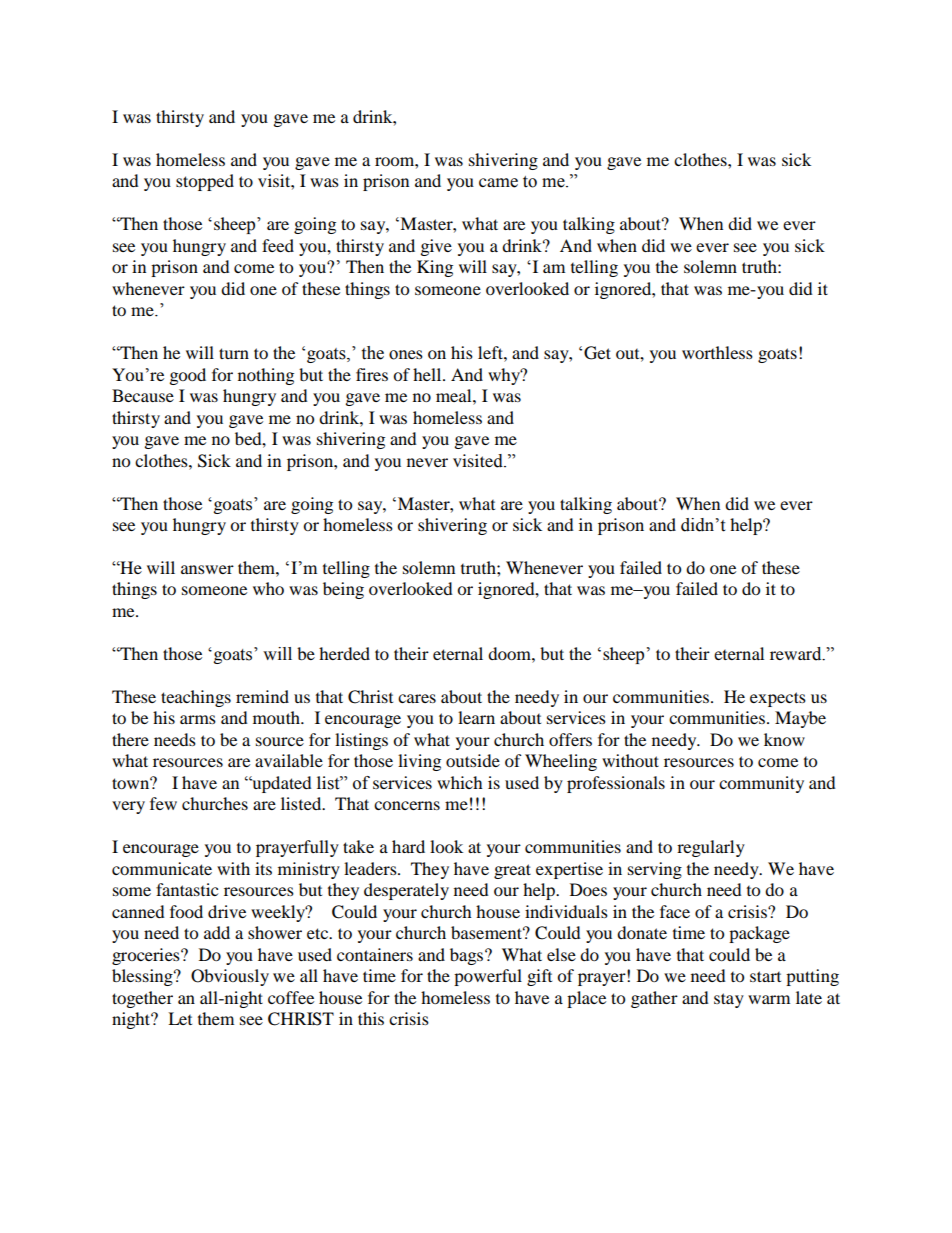 Image resolution: width=952 pixels, height=1233 pixels. Describe the element at coordinates (205, 182) in the screenshot. I see `stopped` at that location.
